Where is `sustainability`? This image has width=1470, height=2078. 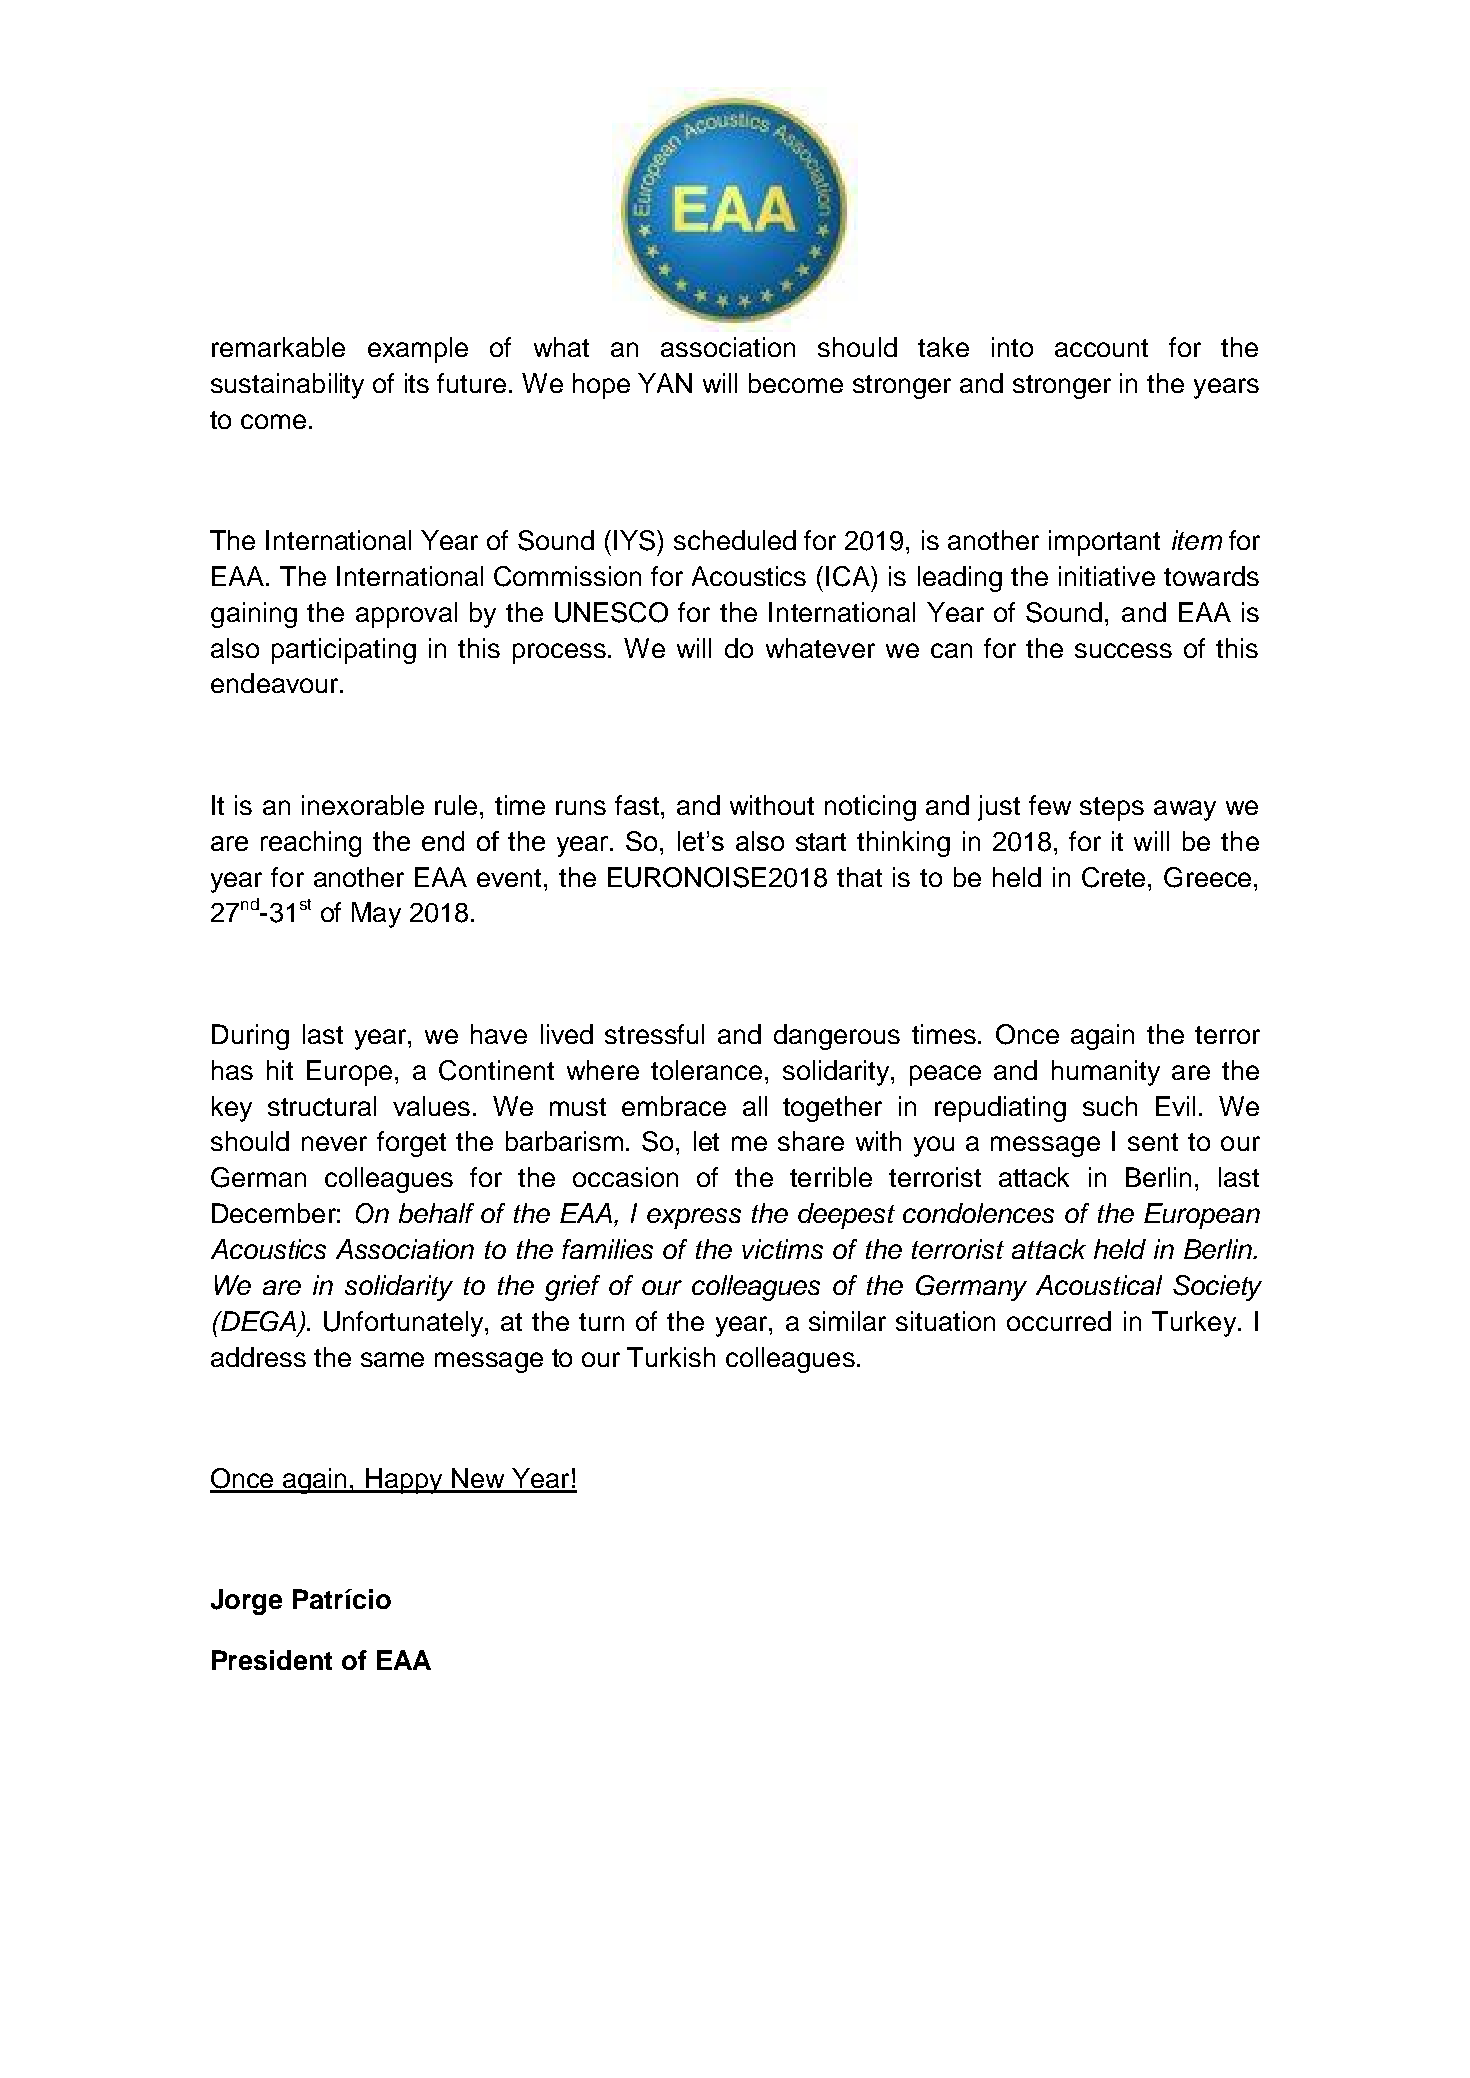
sustainability is located at coordinates (287, 386).
